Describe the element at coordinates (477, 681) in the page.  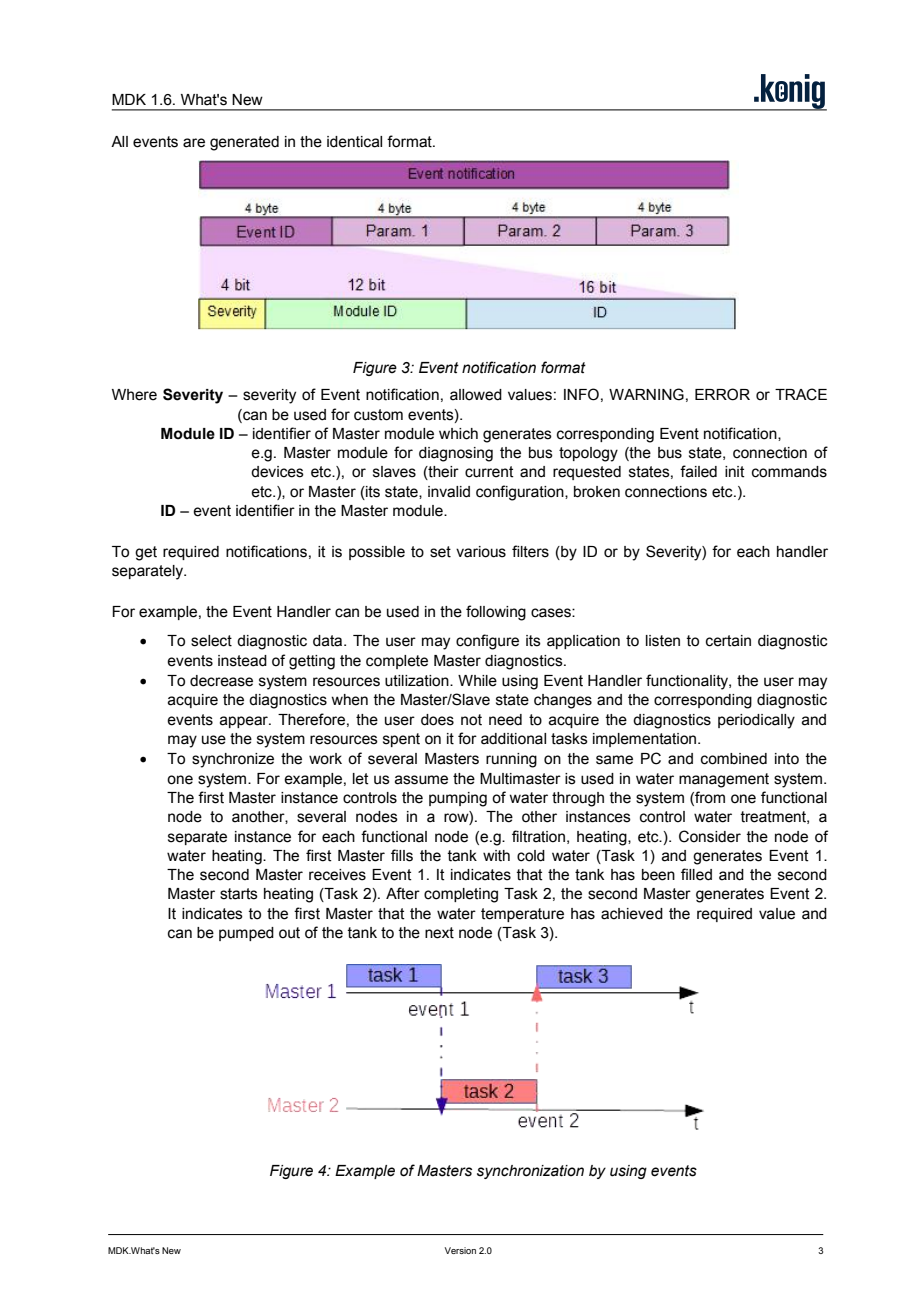
I see `While` at that location.
